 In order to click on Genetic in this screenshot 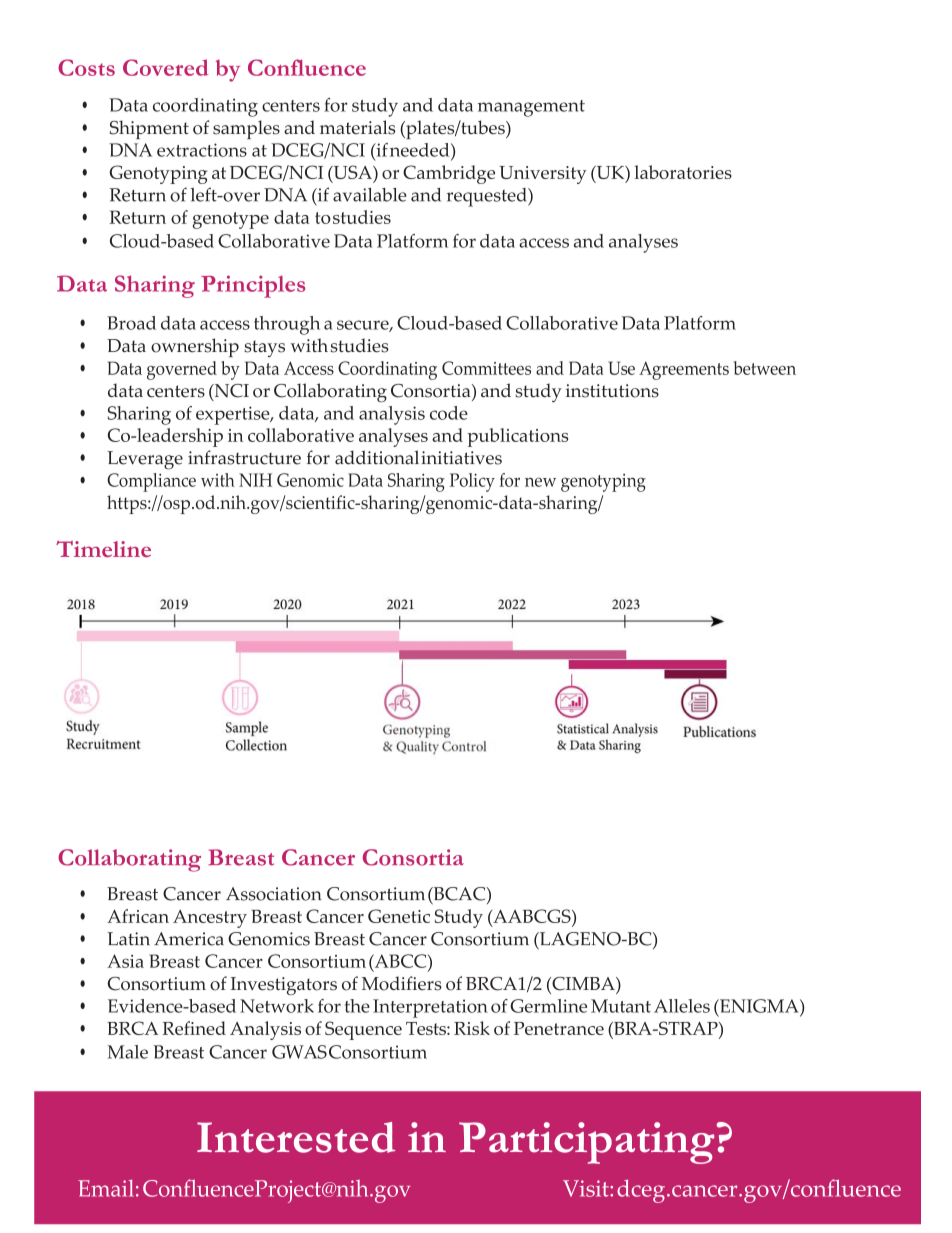, I will do `click(399, 916)`.
